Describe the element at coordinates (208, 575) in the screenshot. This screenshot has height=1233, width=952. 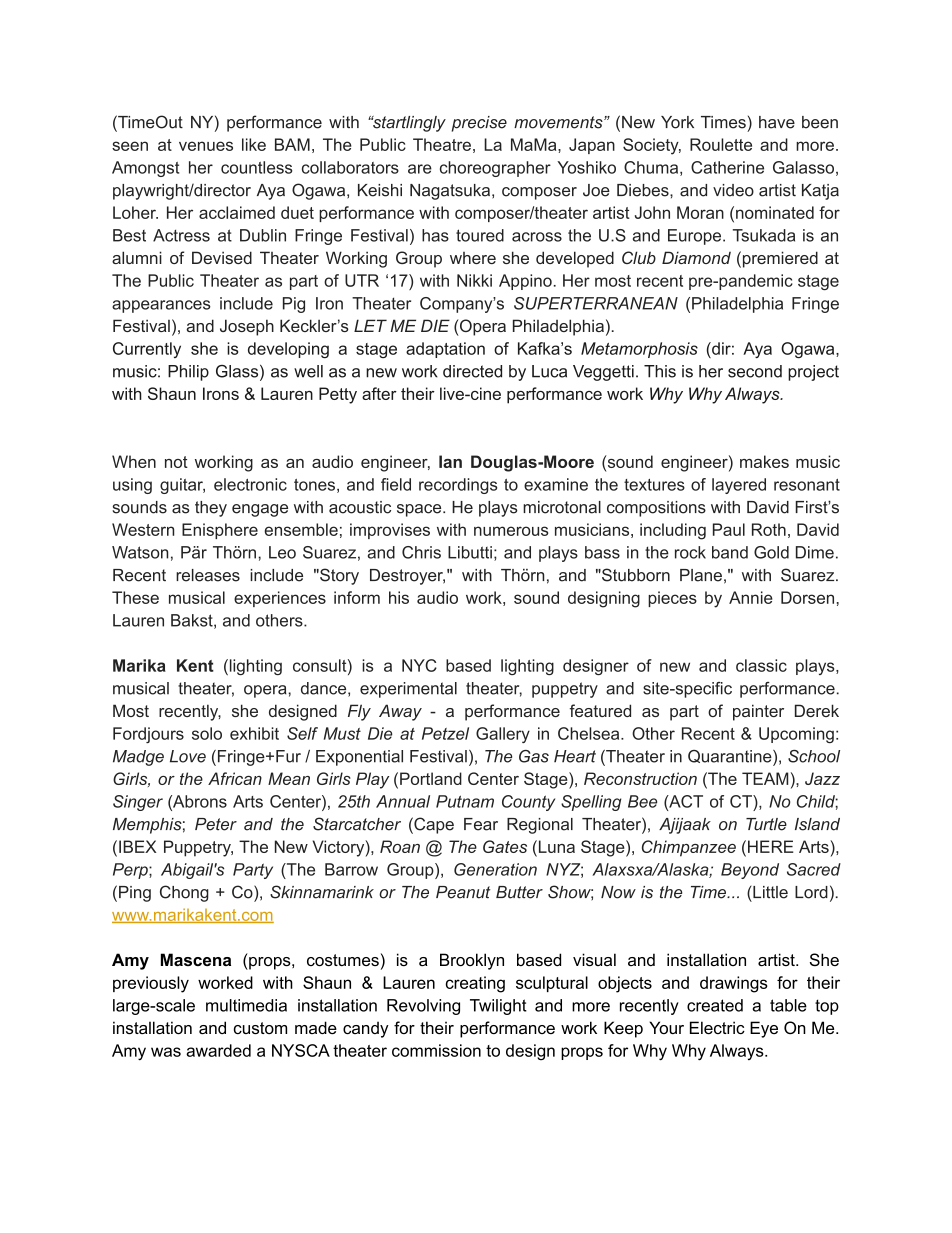
I see `releases` at that location.
